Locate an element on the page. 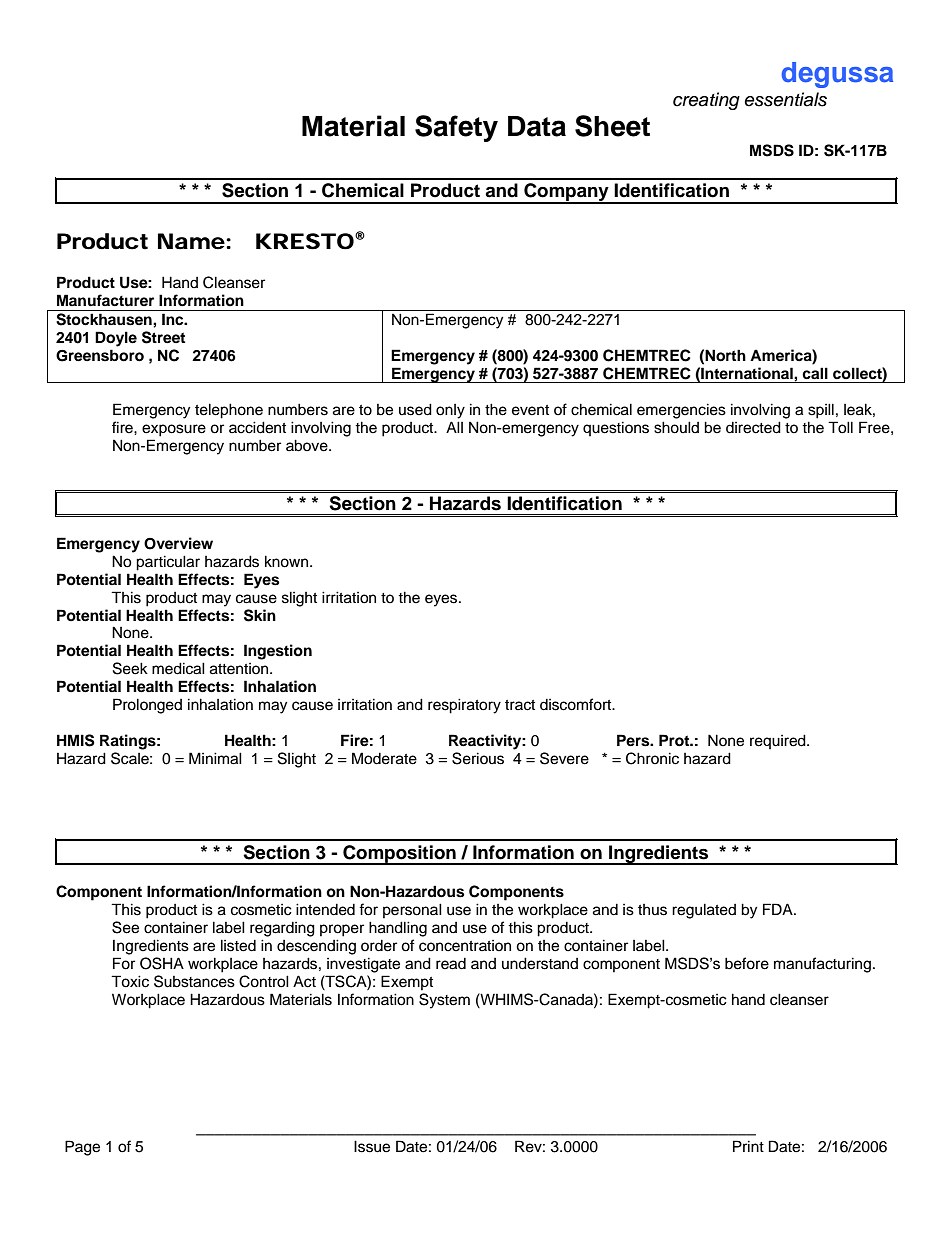  Safety is located at coordinates (456, 128).
